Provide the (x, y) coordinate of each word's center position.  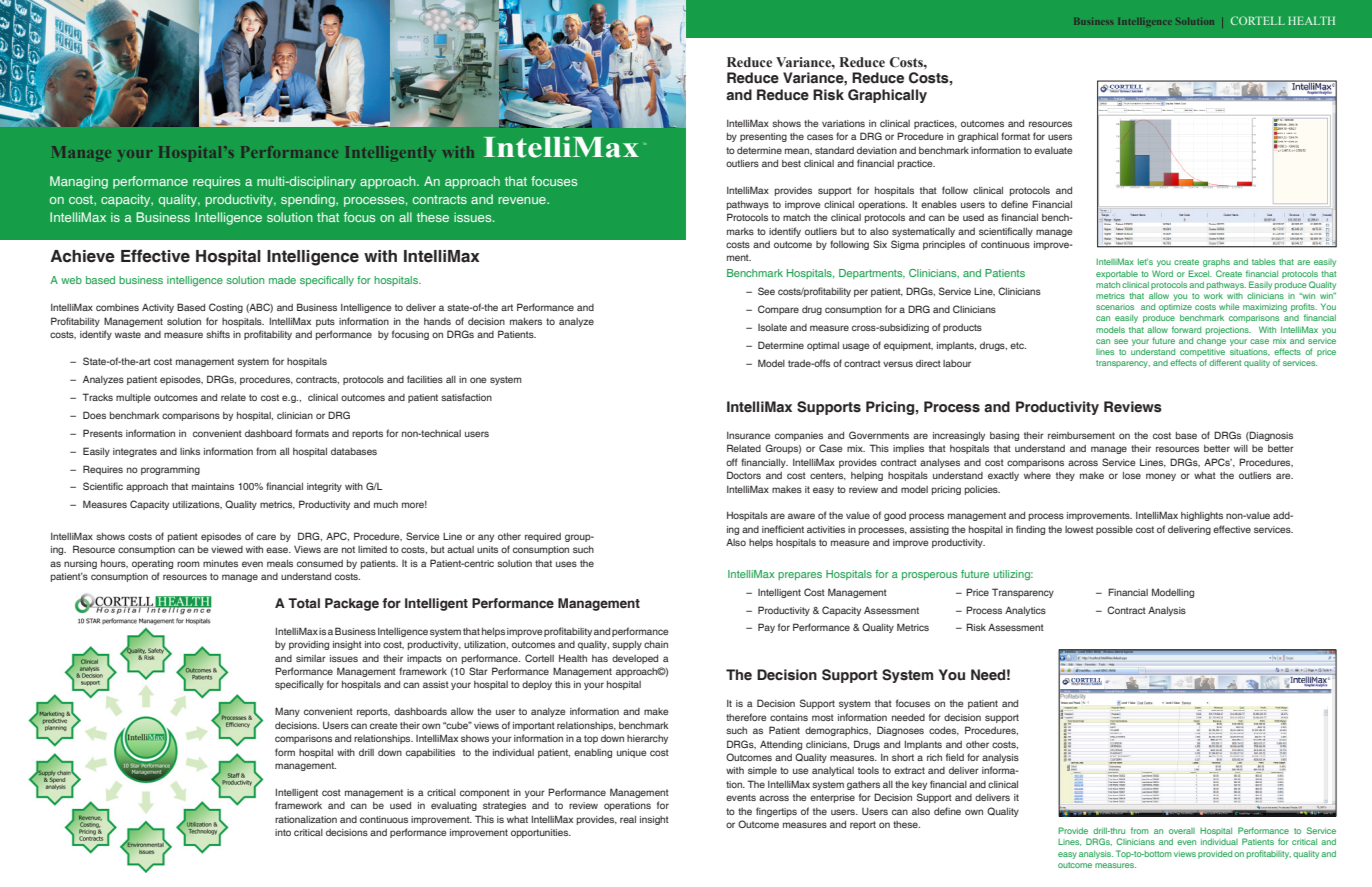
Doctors (744, 475)
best (791, 163)
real (628, 819)
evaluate (1053, 150)
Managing (79, 182)
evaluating (454, 806)
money (1161, 477)
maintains (213, 486)
